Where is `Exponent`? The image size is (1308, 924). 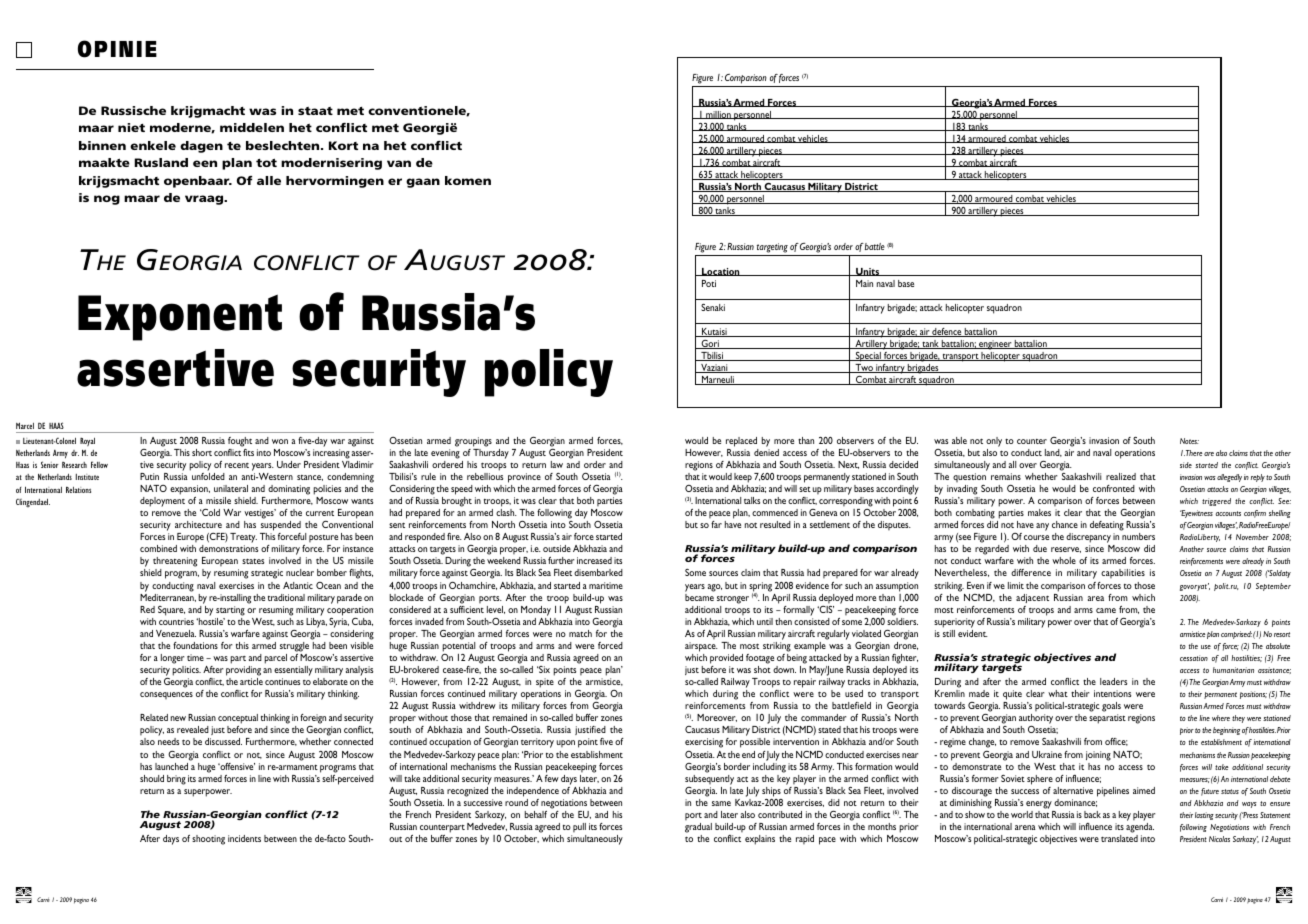
Exponent is located at coordinates (180, 317).
